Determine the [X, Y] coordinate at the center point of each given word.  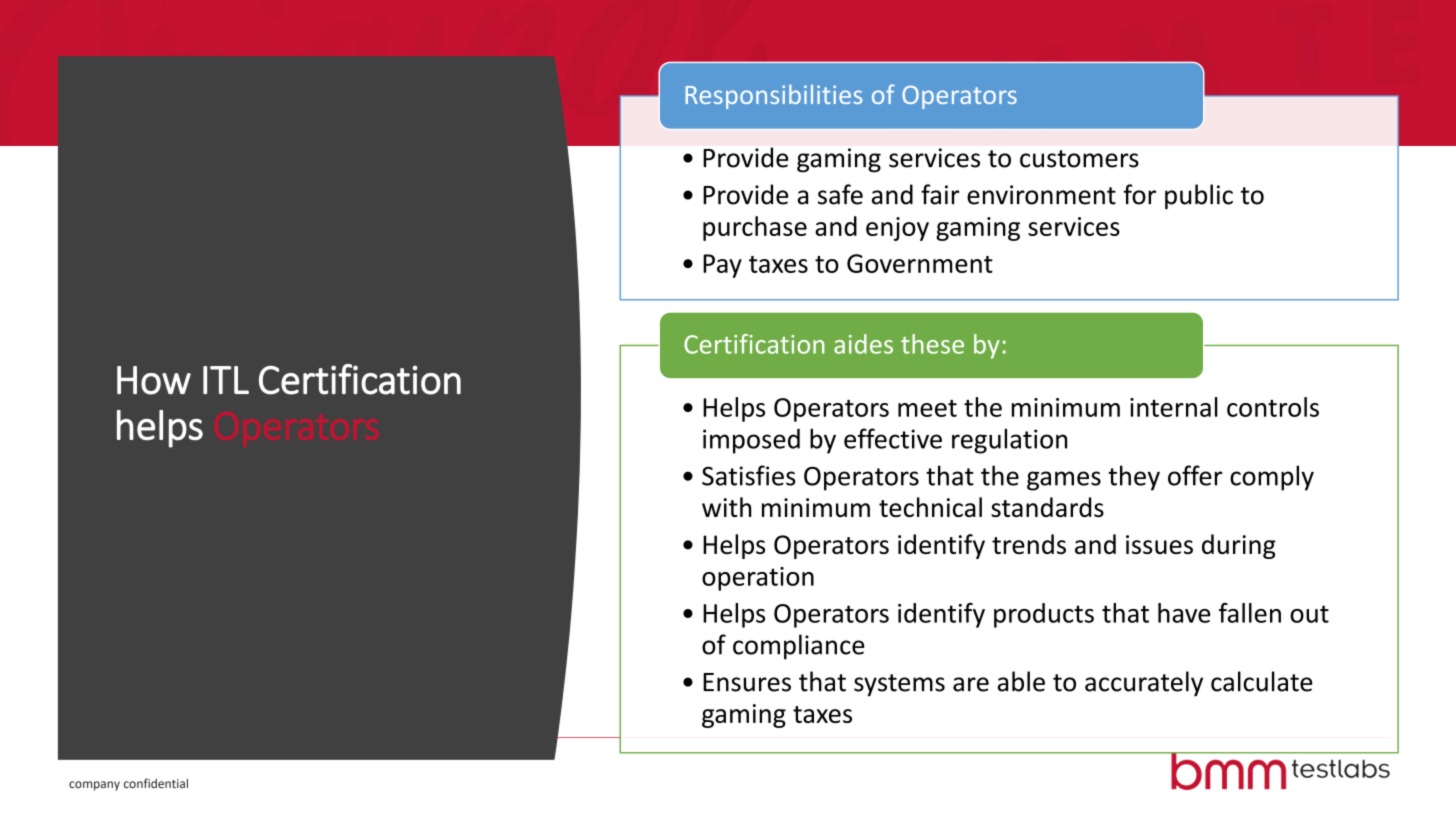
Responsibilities [774, 96]
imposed [751, 441]
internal [1174, 407]
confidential [156, 783]
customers [1079, 159]
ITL [226, 380]
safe [840, 194]
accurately [1144, 684]
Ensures [747, 682]
